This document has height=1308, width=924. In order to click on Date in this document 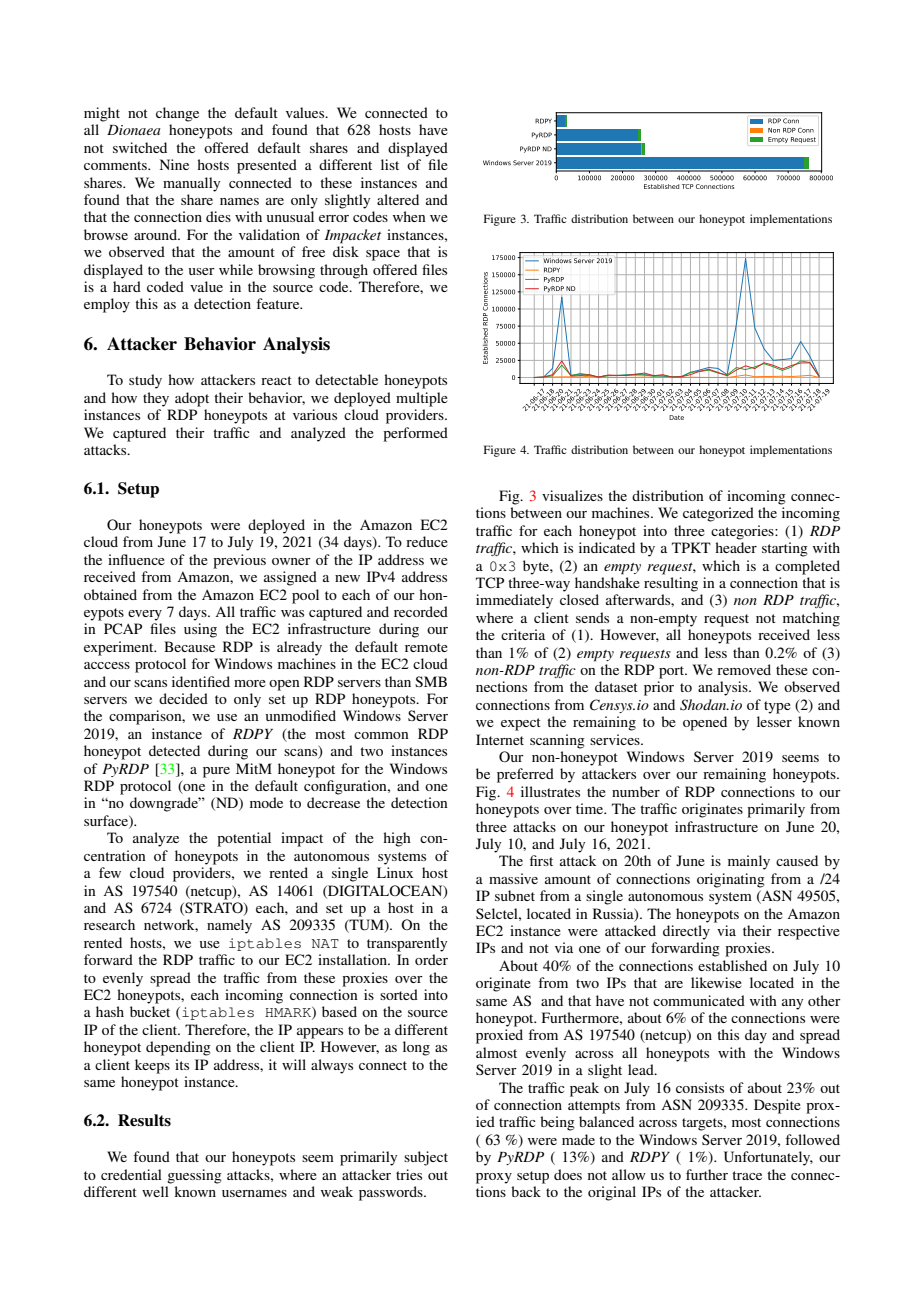, I will do `click(676, 417)`.
